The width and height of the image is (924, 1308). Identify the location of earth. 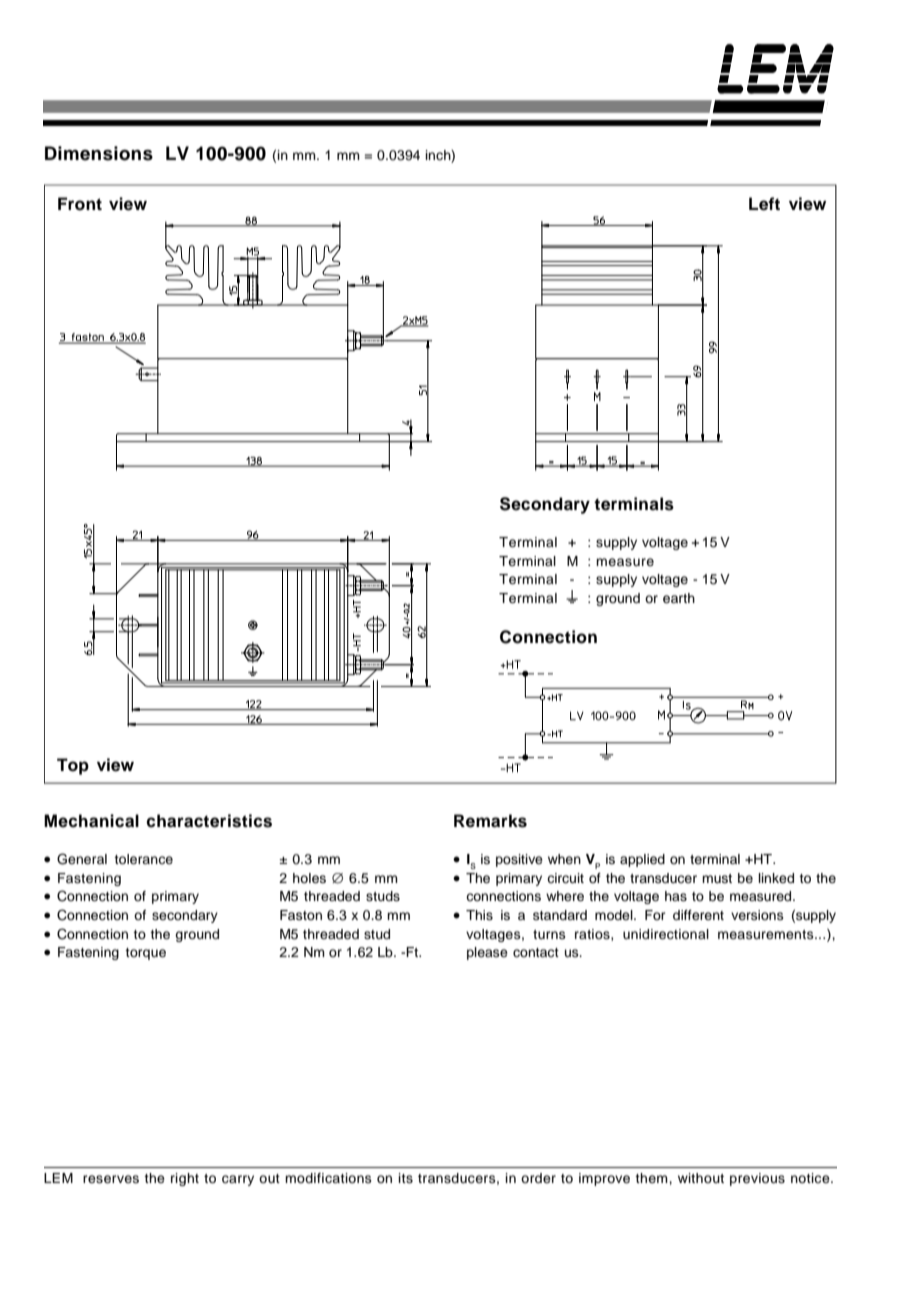
(679, 598).
